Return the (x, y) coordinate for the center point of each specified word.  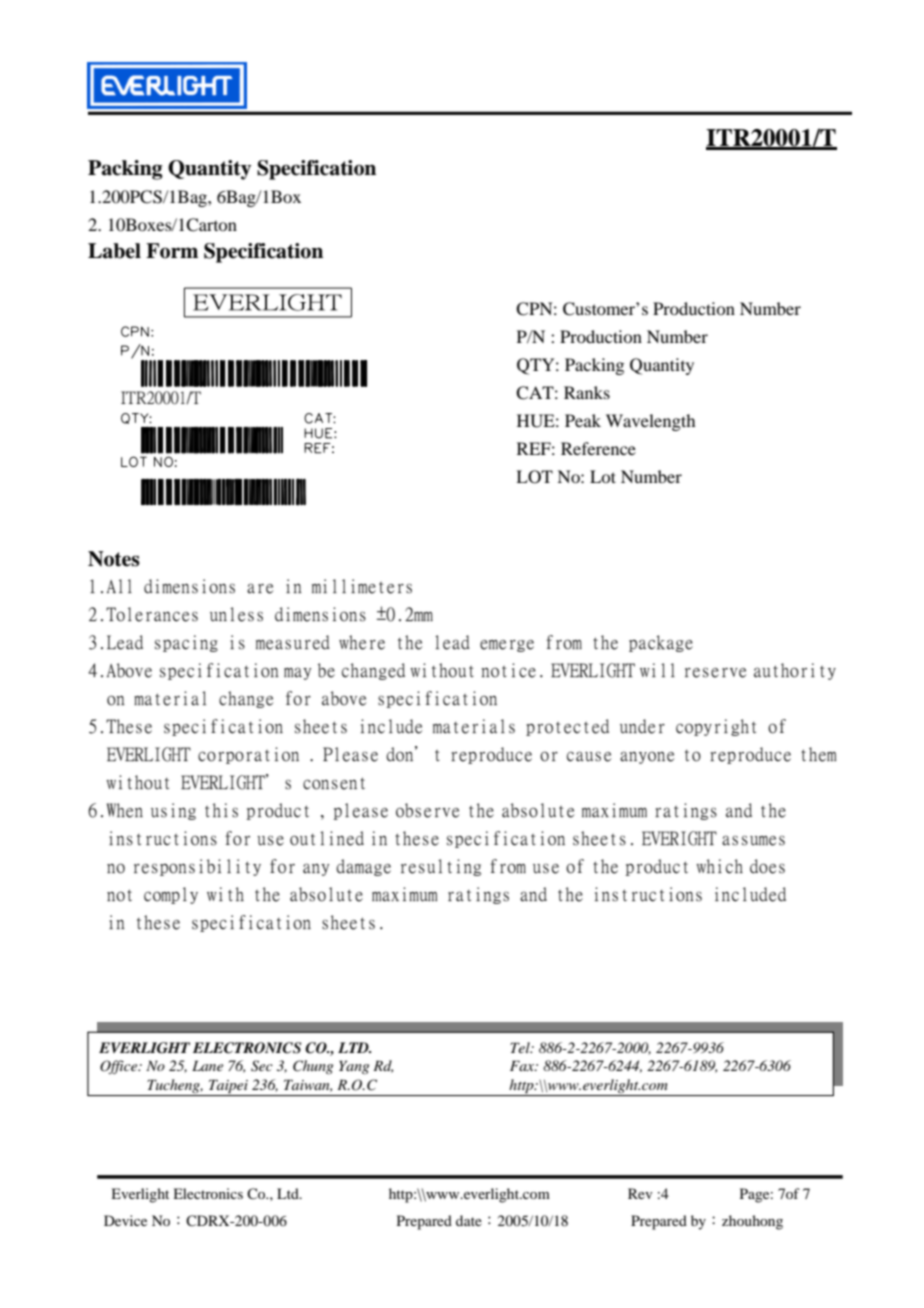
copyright (716, 727)
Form (172, 251)
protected (567, 727)
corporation (248, 755)
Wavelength (650, 422)
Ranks (587, 392)
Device (125, 1220)
